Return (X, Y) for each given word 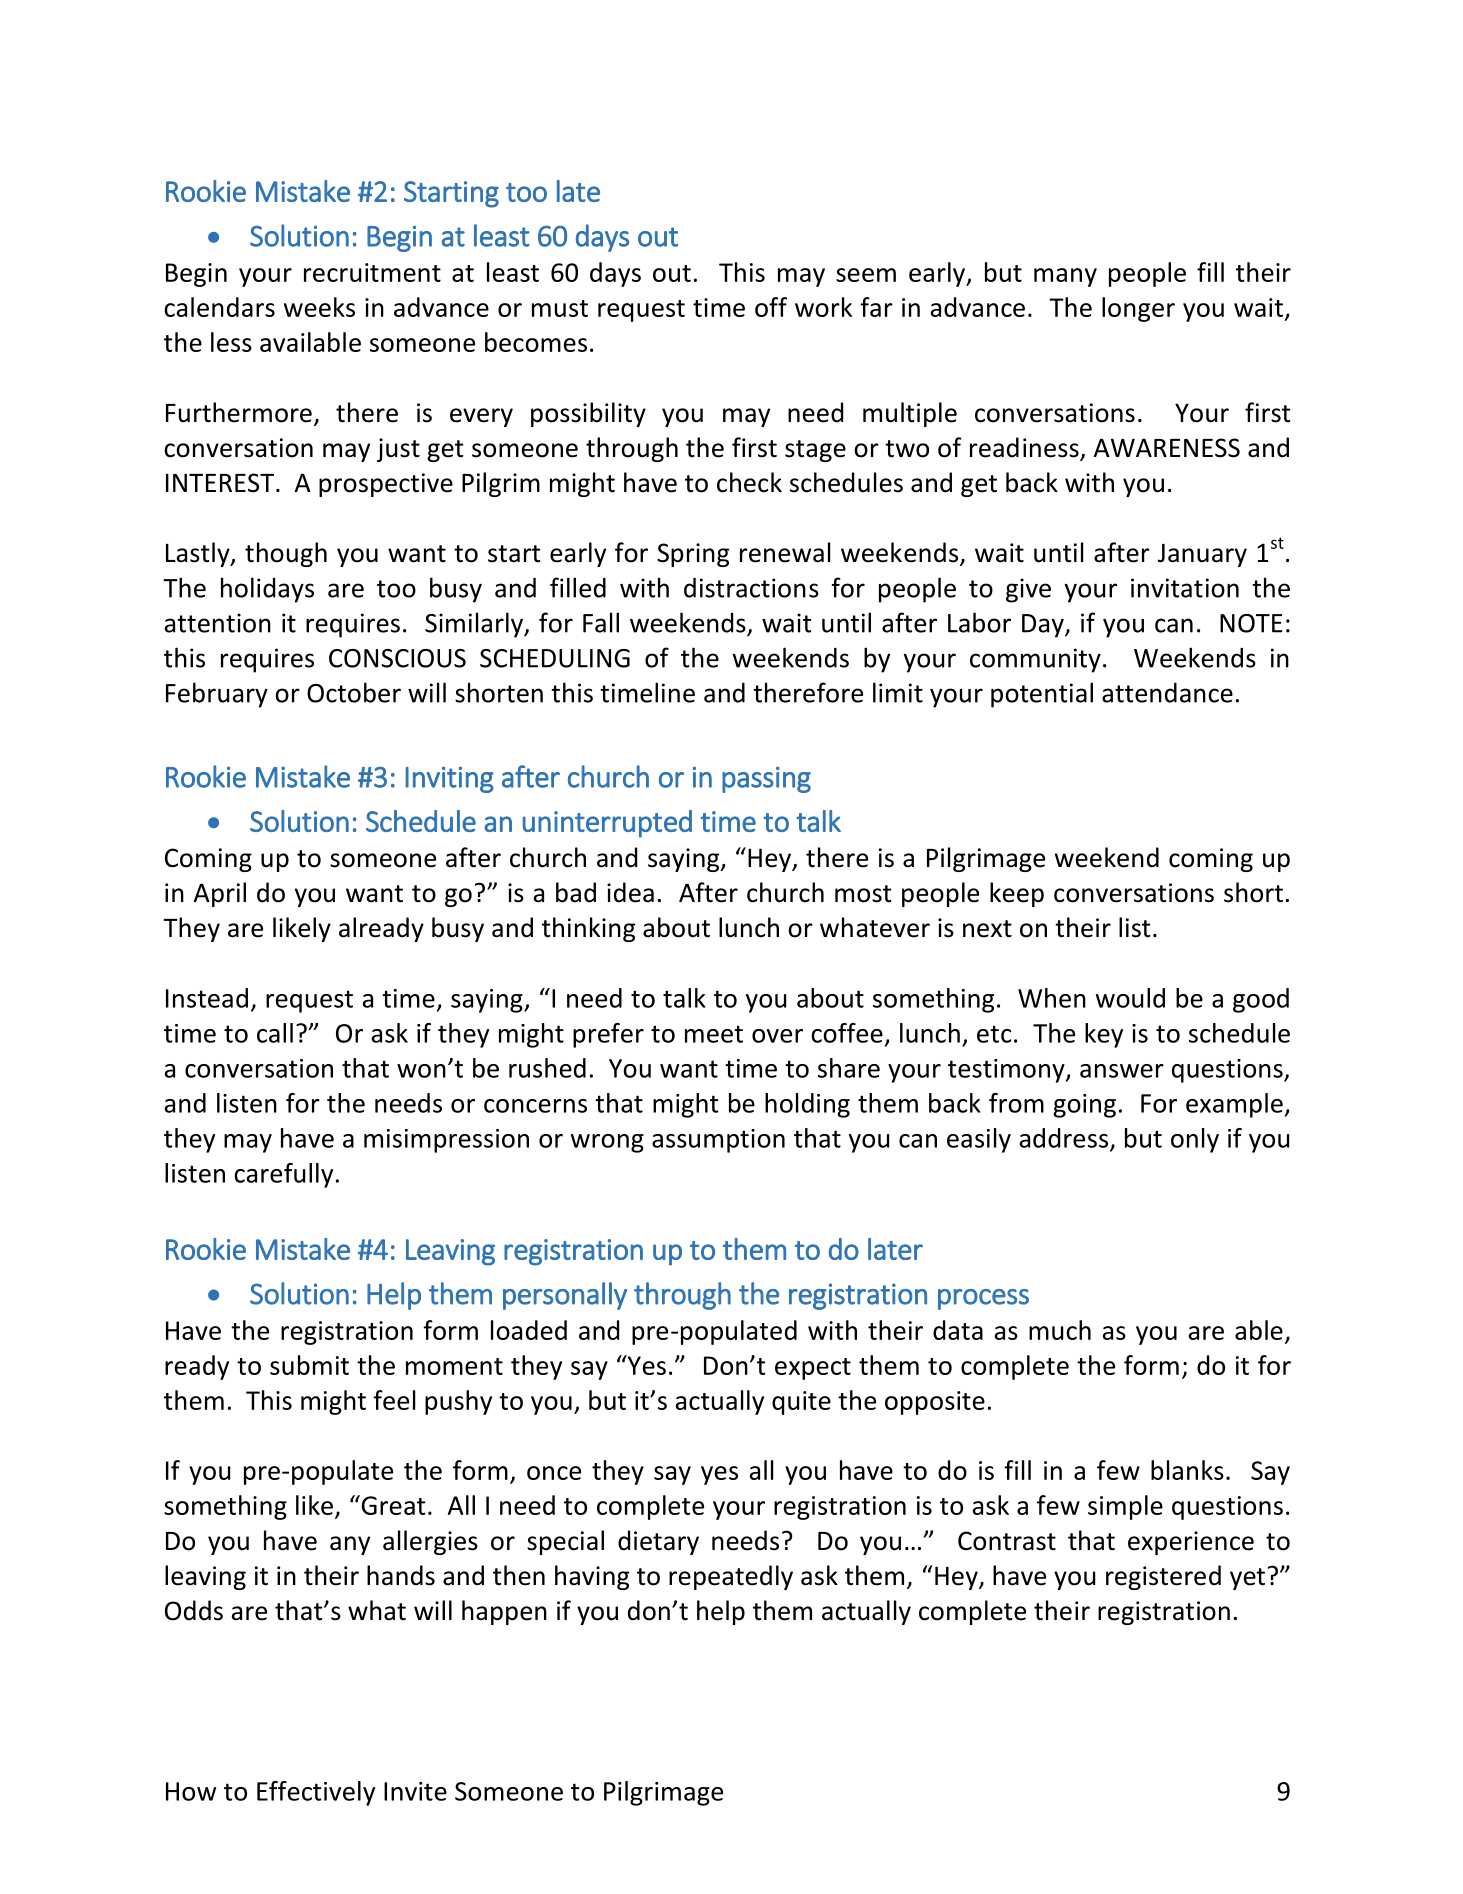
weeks (319, 307)
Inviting (450, 780)
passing (766, 780)
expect (813, 1369)
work (823, 307)
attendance (1167, 693)
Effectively (316, 1793)
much (1060, 1330)
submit (309, 1365)
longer (1138, 309)
